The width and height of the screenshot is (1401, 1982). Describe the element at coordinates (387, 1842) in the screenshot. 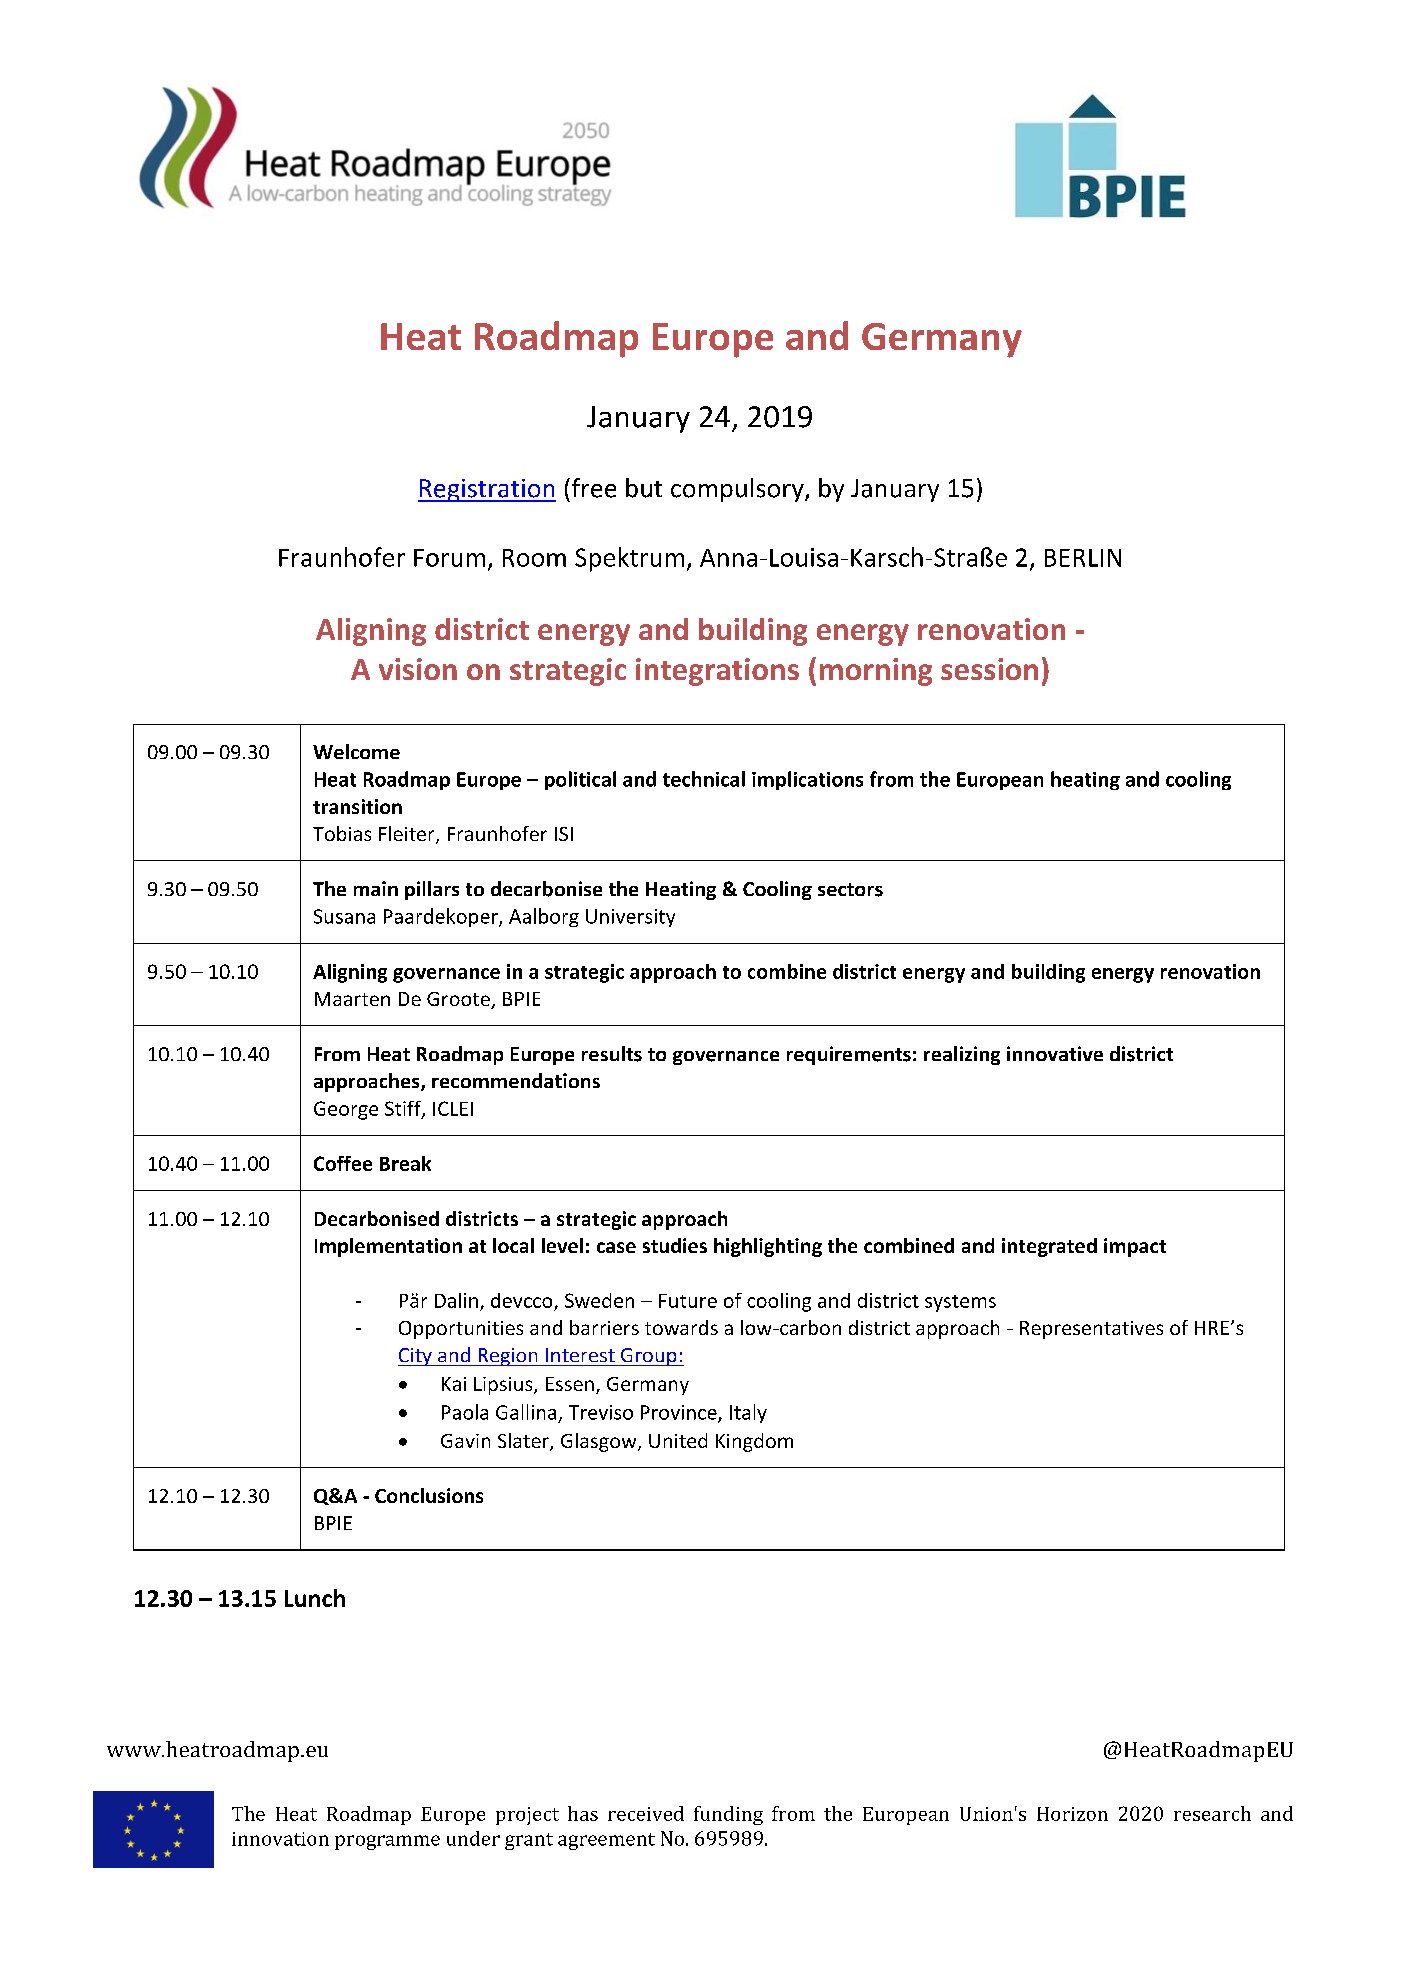

I see `programme` at that location.
